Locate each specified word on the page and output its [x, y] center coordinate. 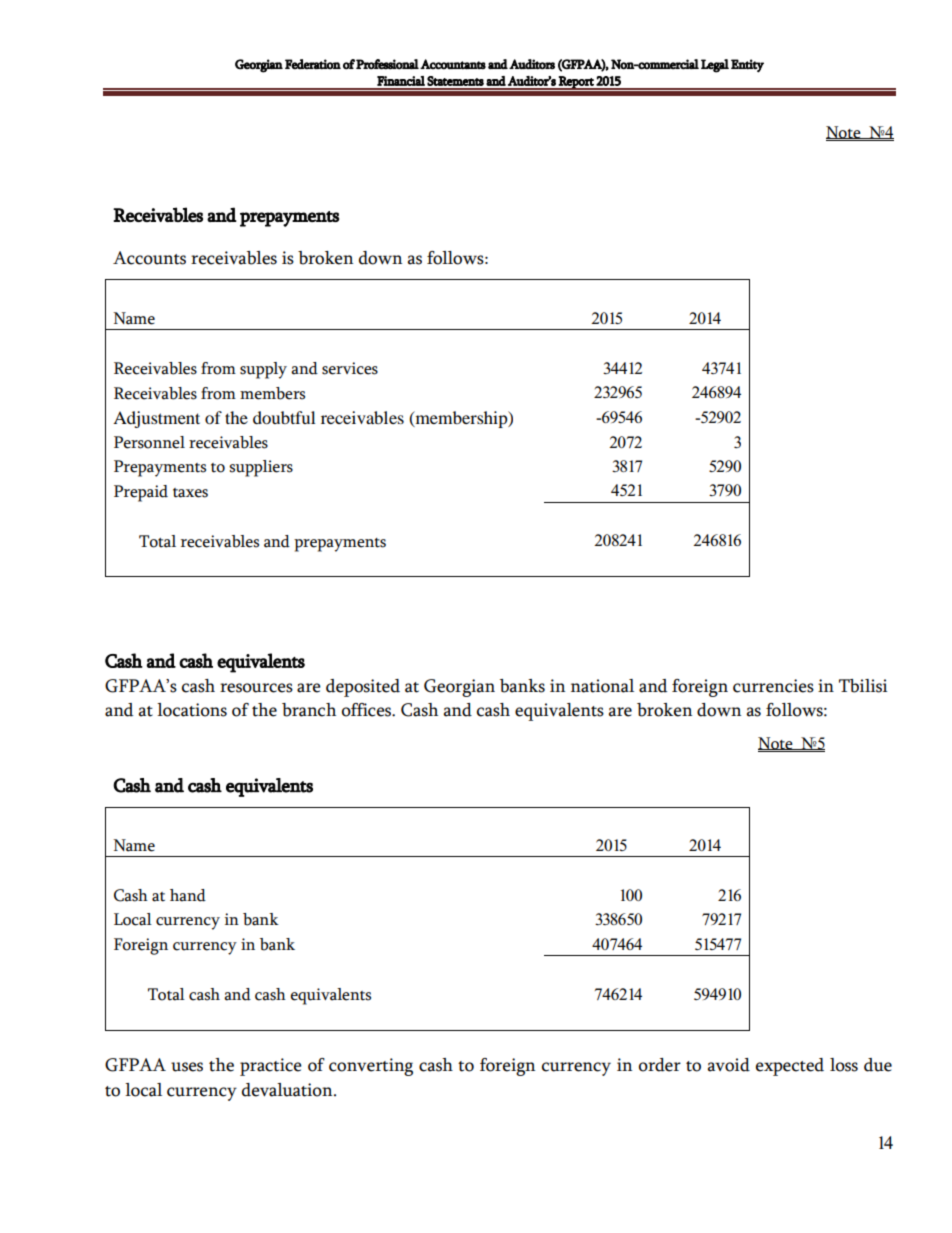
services [350, 368]
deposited [363, 688]
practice [271, 1067]
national [602, 686]
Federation [313, 64]
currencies [773, 686]
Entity [747, 66]
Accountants [453, 64]
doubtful [284, 417]
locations [192, 710]
